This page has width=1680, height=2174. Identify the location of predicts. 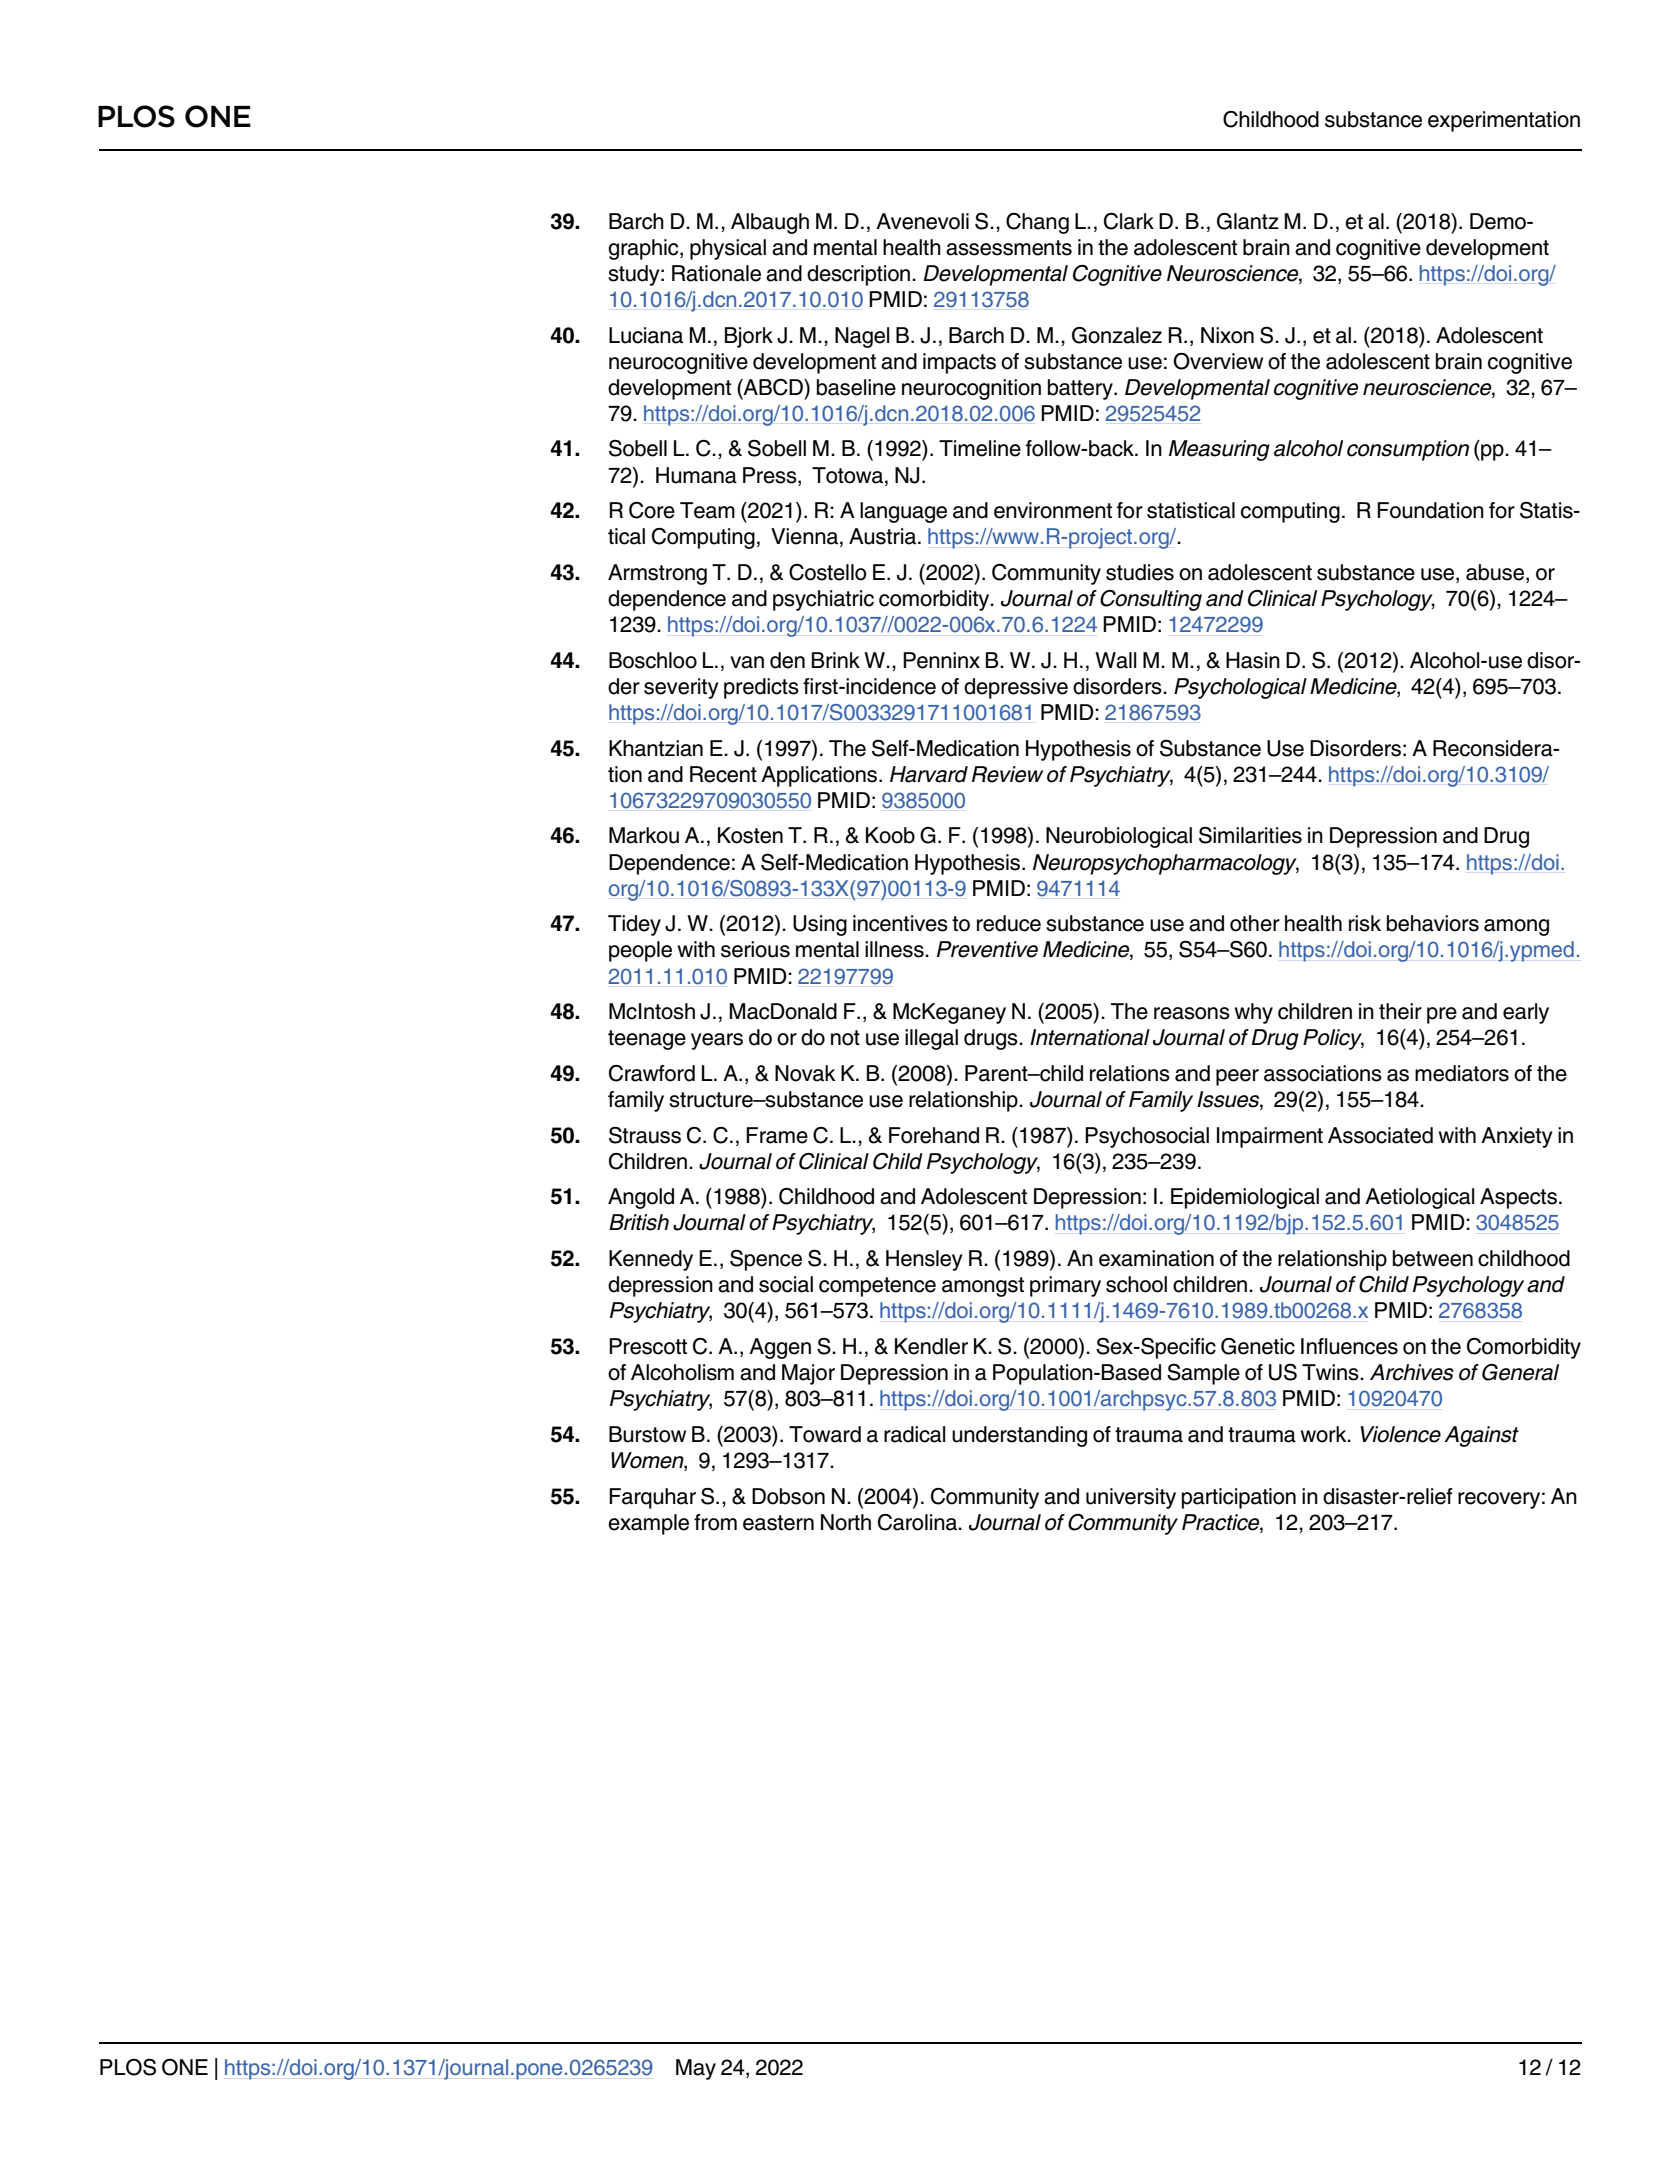
(761, 688).
